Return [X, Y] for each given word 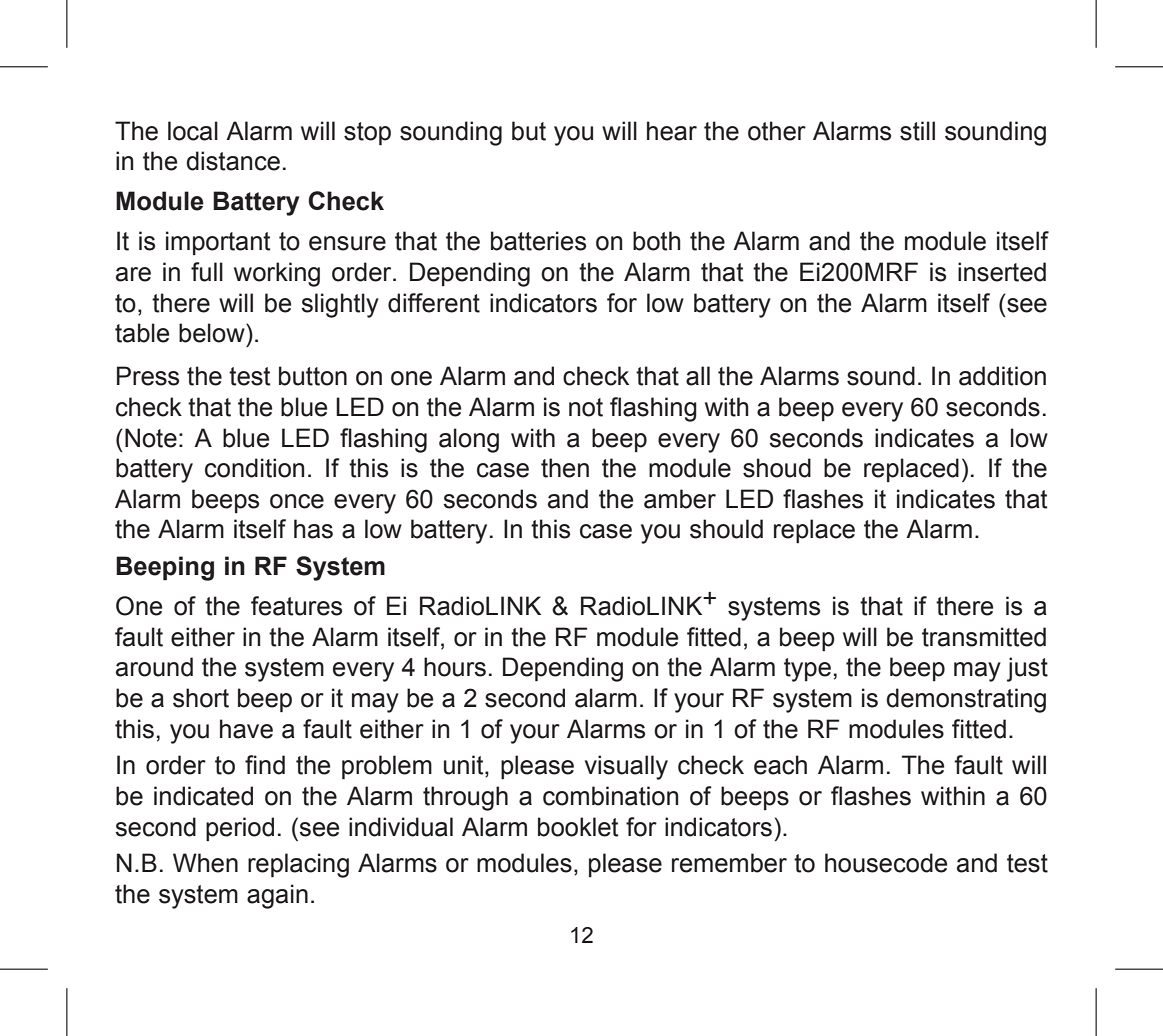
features [296, 606]
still [917, 131]
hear [672, 131]
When [205, 863]
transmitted [984, 637]
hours [455, 667]
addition [1002, 376]
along [469, 440]
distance [233, 161]
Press [148, 376]
